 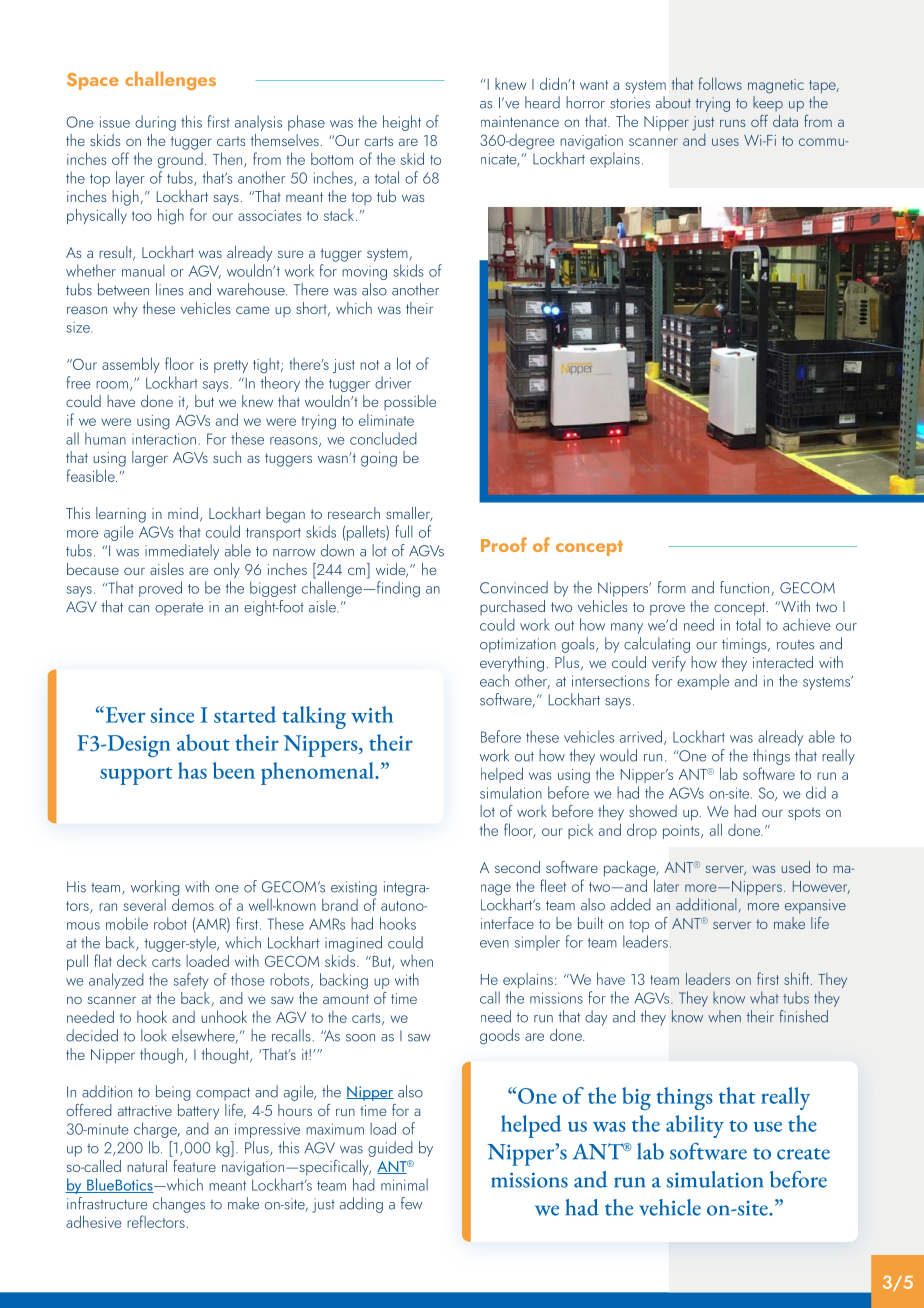 I want to click on assembly, so click(x=131, y=365).
